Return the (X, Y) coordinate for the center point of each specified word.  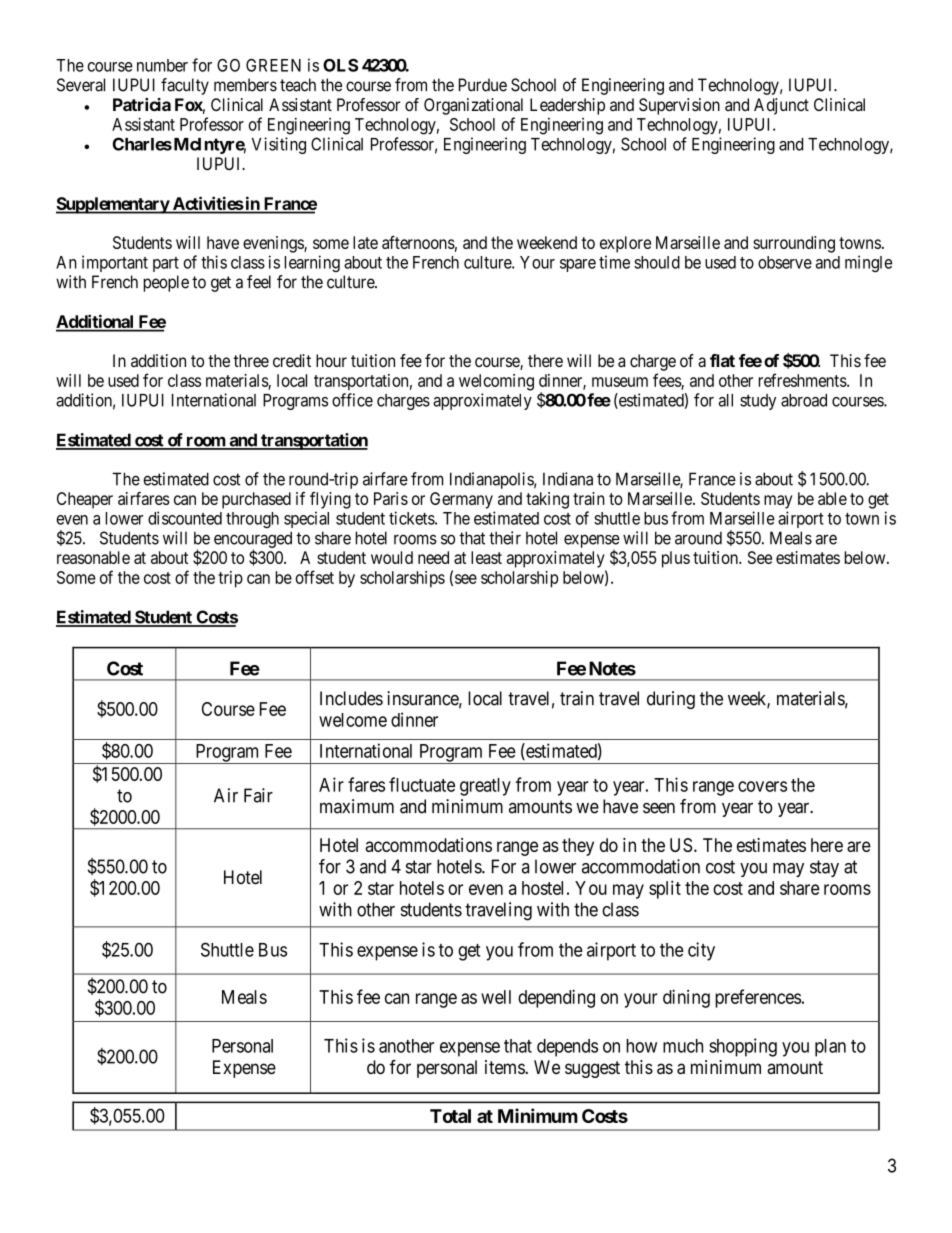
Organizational (473, 106)
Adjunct (781, 106)
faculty (185, 86)
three (251, 360)
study (758, 402)
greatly (485, 787)
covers (762, 786)
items (505, 1067)
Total (450, 1116)
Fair (258, 795)
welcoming (496, 382)
